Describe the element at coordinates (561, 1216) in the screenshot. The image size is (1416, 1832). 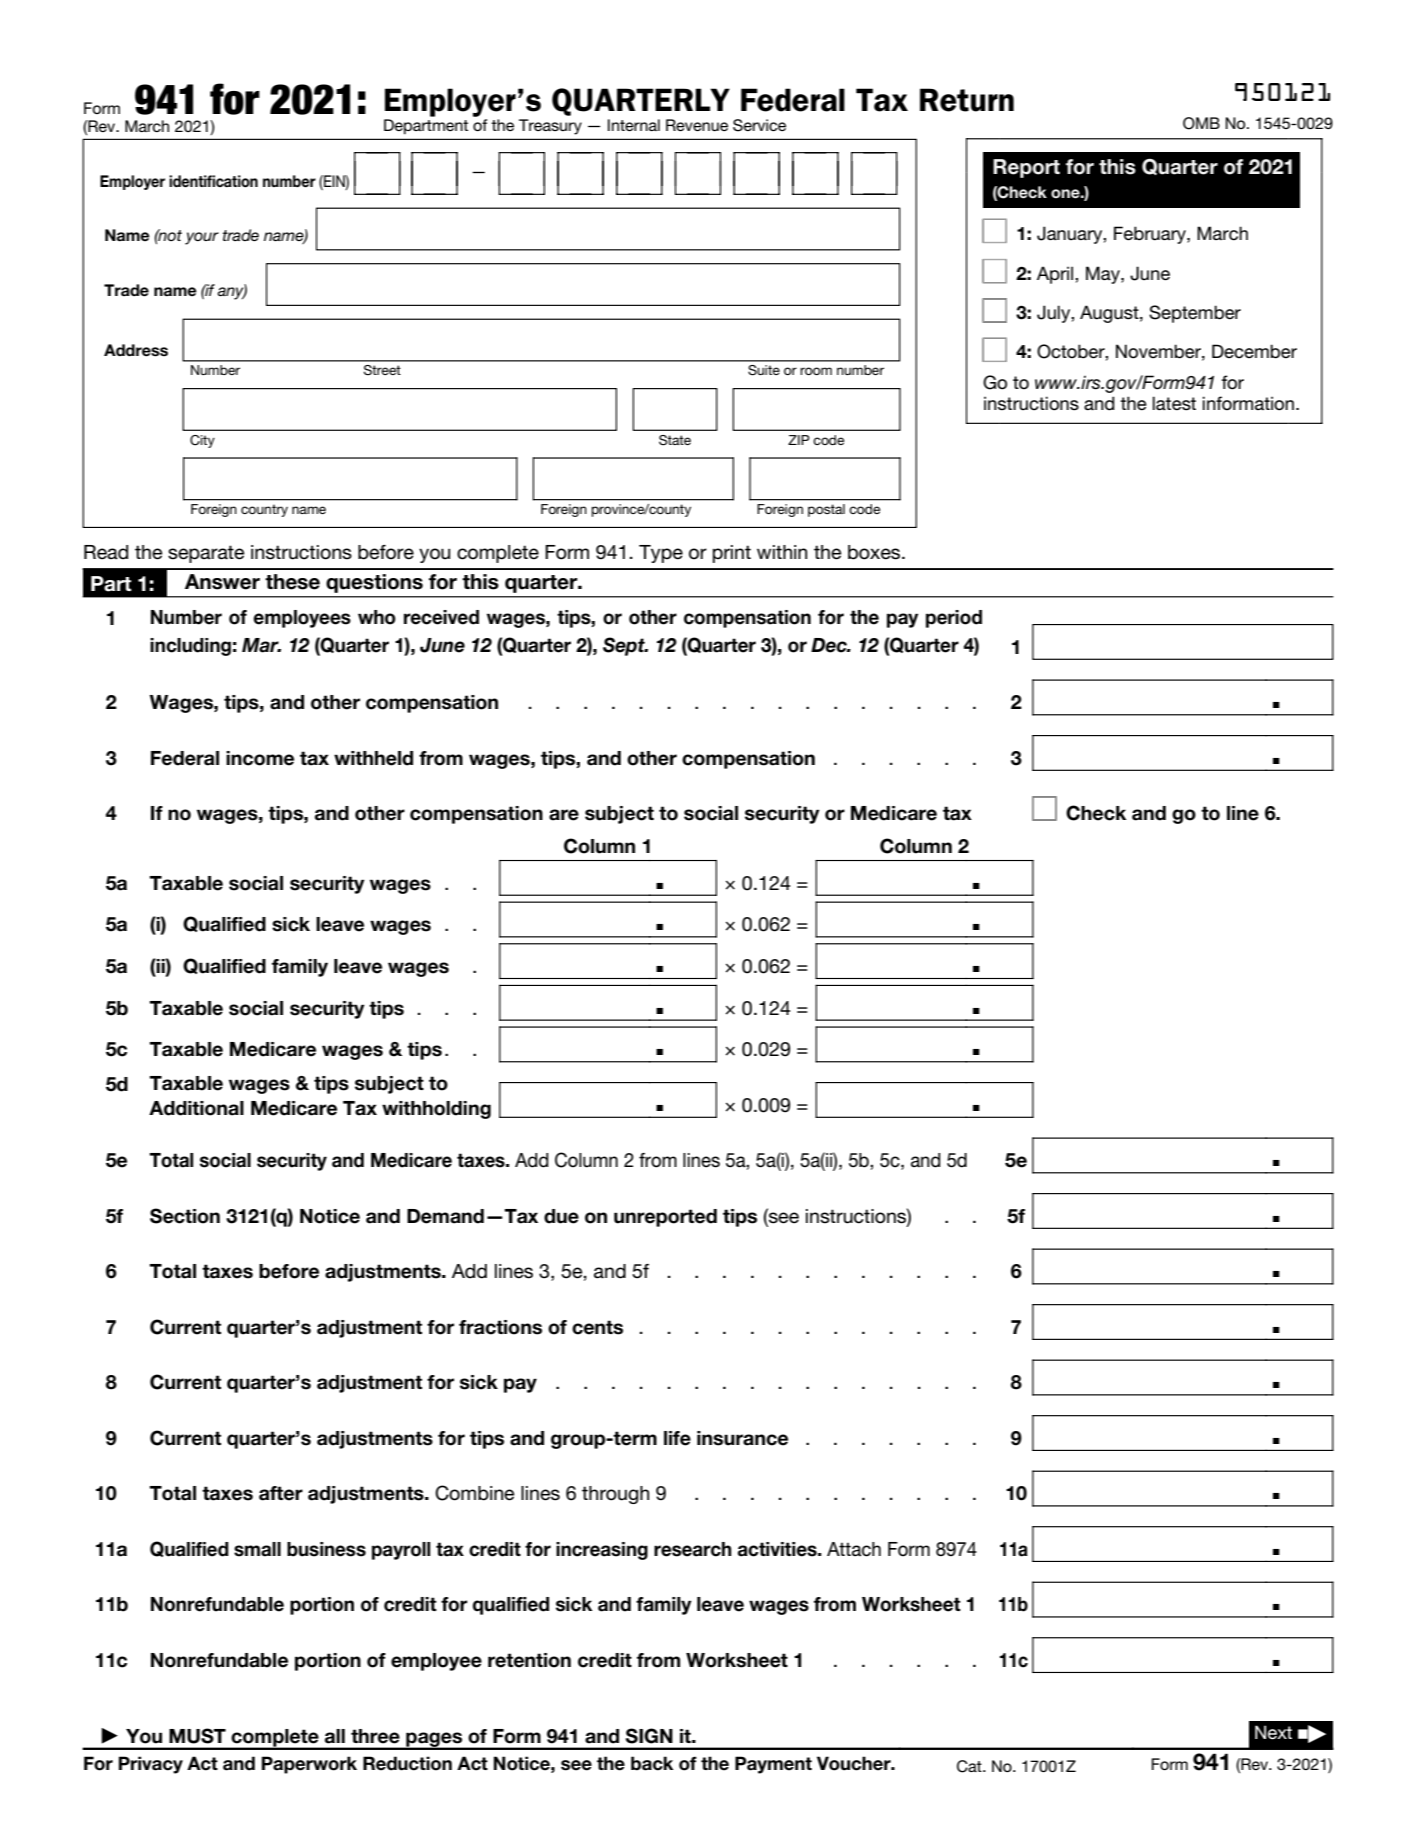
I see `due` at that location.
